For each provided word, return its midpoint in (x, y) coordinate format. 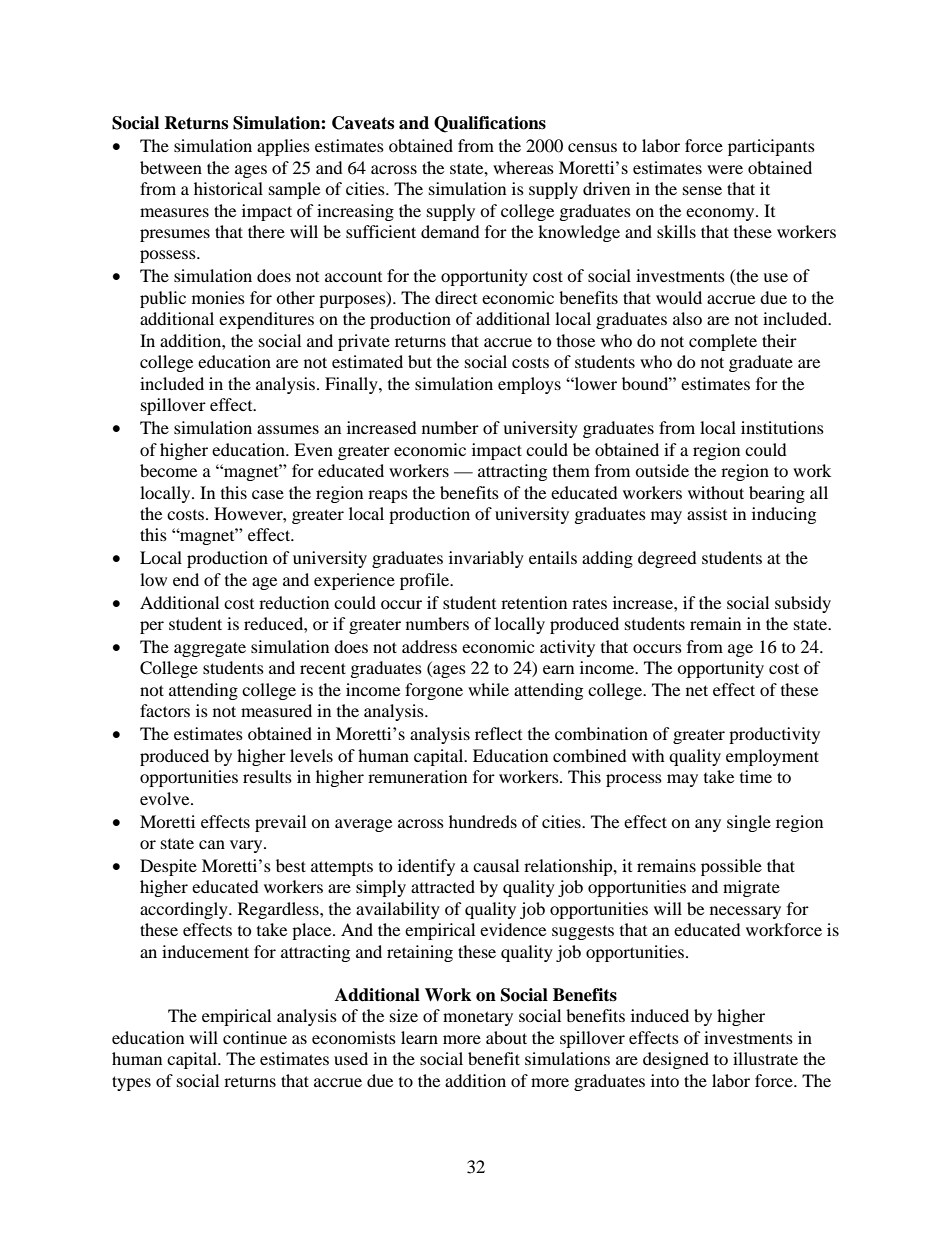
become (168, 470)
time (756, 776)
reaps (388, 496)
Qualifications (490, 124)
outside (662, 470)
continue (255, 1037)
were (725, 169)
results (267, 776)
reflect (498, 733)
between (171, 167)
